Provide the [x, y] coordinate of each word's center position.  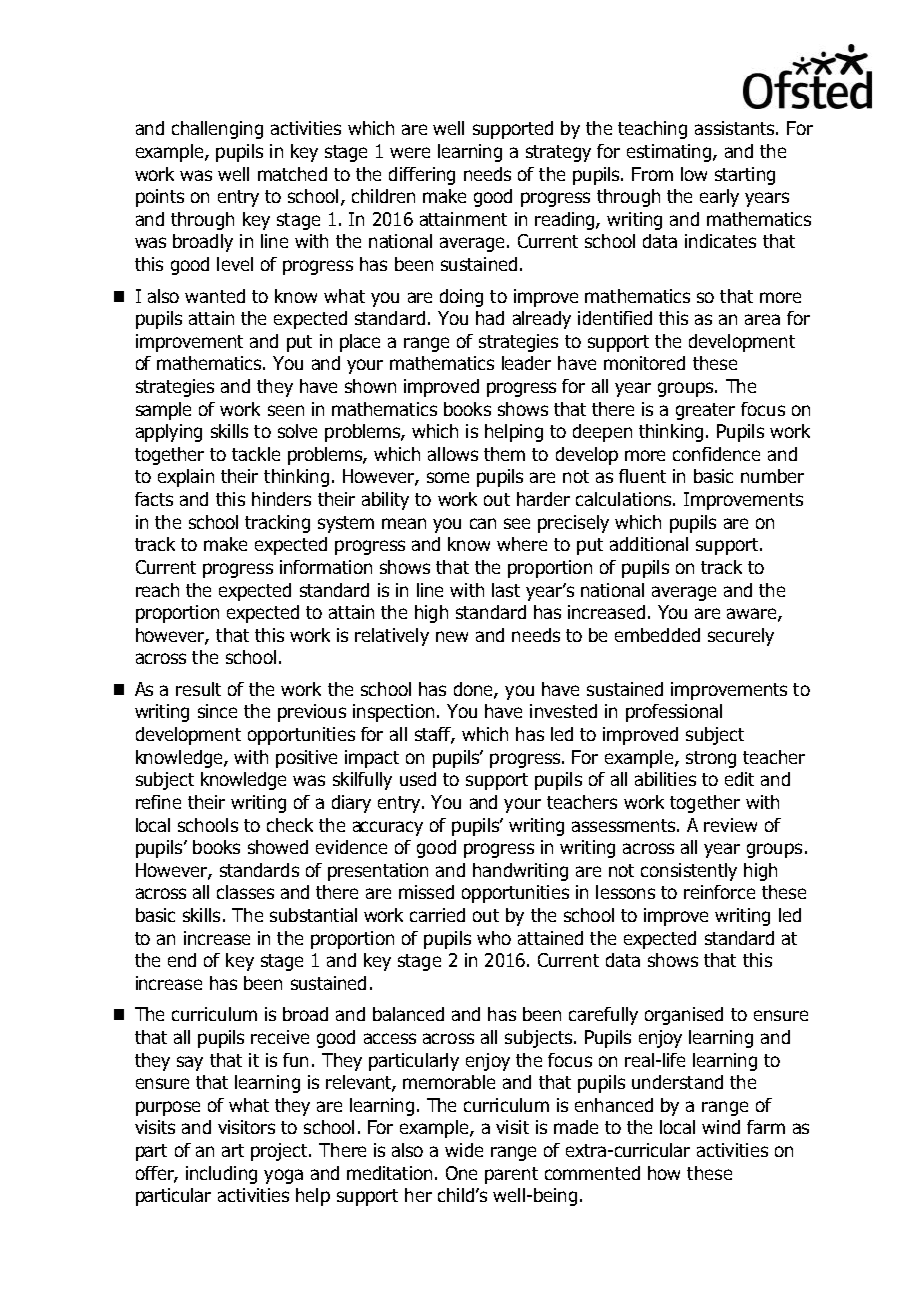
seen [286, 410]
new [452, 636]
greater [705, 411]
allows [453, 454]
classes [245, 892]
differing [422, 176]
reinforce [719, 892]
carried [437, 915]
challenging [217, 130]
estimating [669, 153]
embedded [657, 635]
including [221, 1175]
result [198, 689]
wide [464, 1150]
